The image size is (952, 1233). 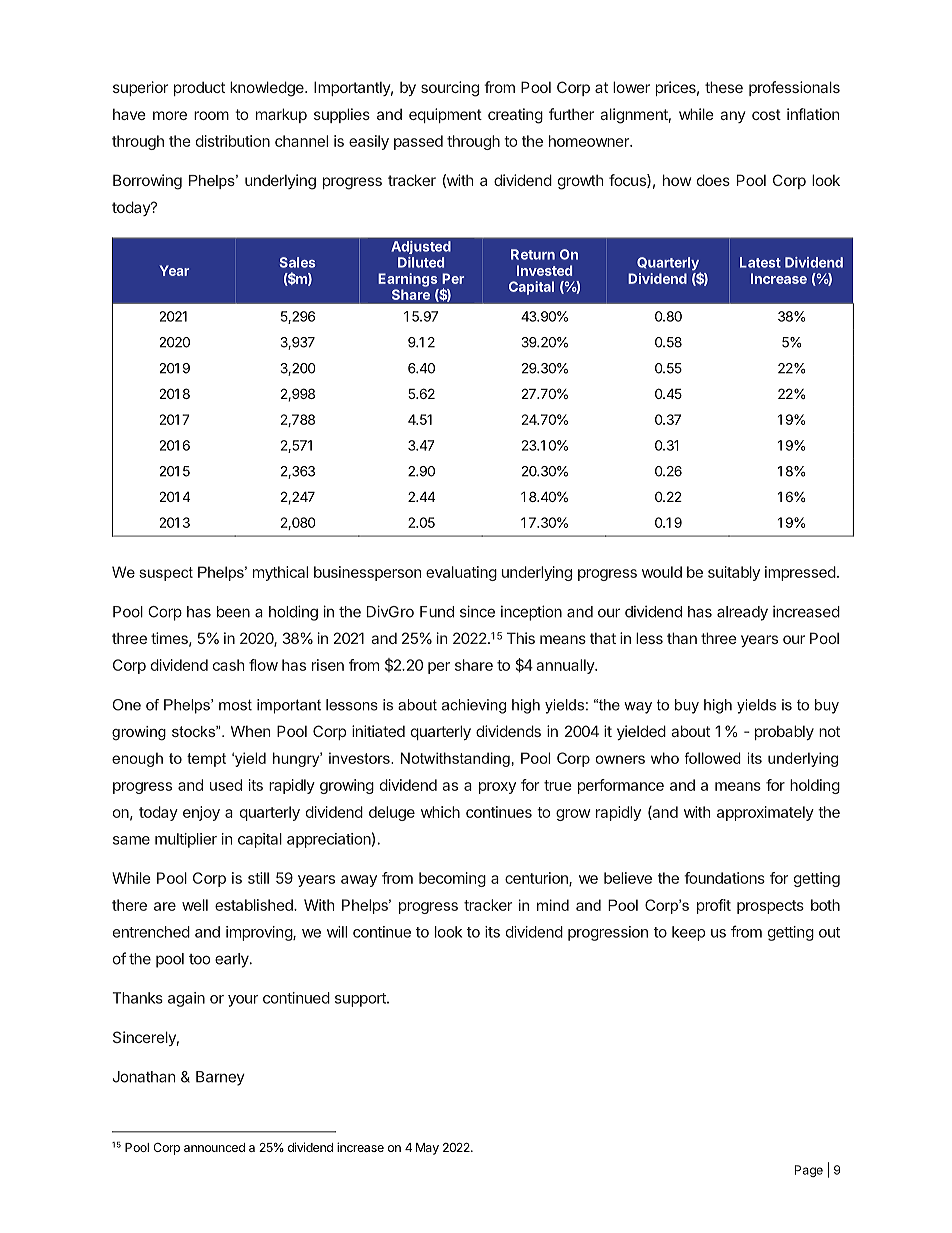 What do you see at coordinates (201, 813) in the screenshot?
I see `enjoy` at bounding box center [201, 813].
